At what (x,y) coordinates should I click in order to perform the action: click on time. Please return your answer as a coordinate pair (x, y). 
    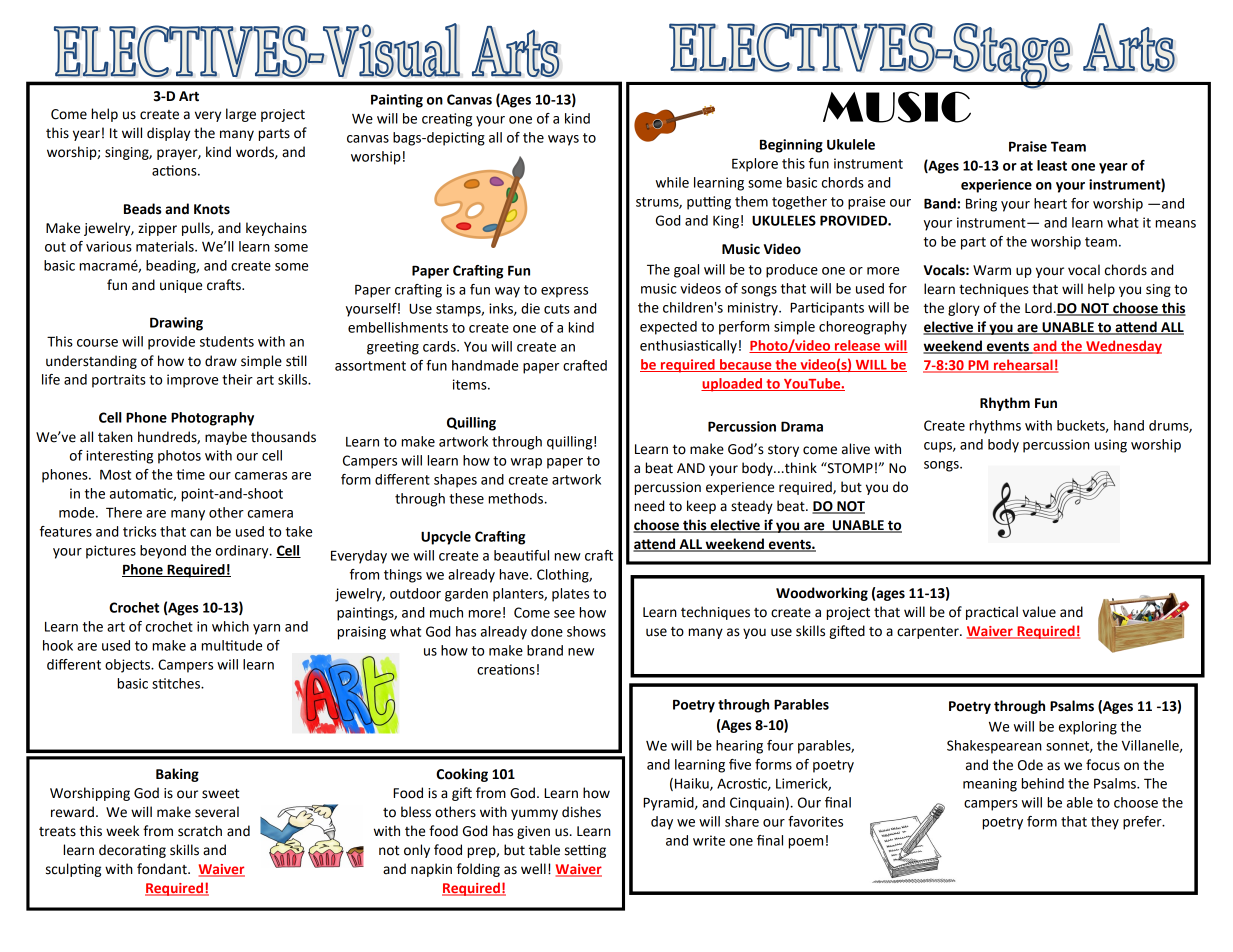
    Looking at the image, I should click on (190, 474).
